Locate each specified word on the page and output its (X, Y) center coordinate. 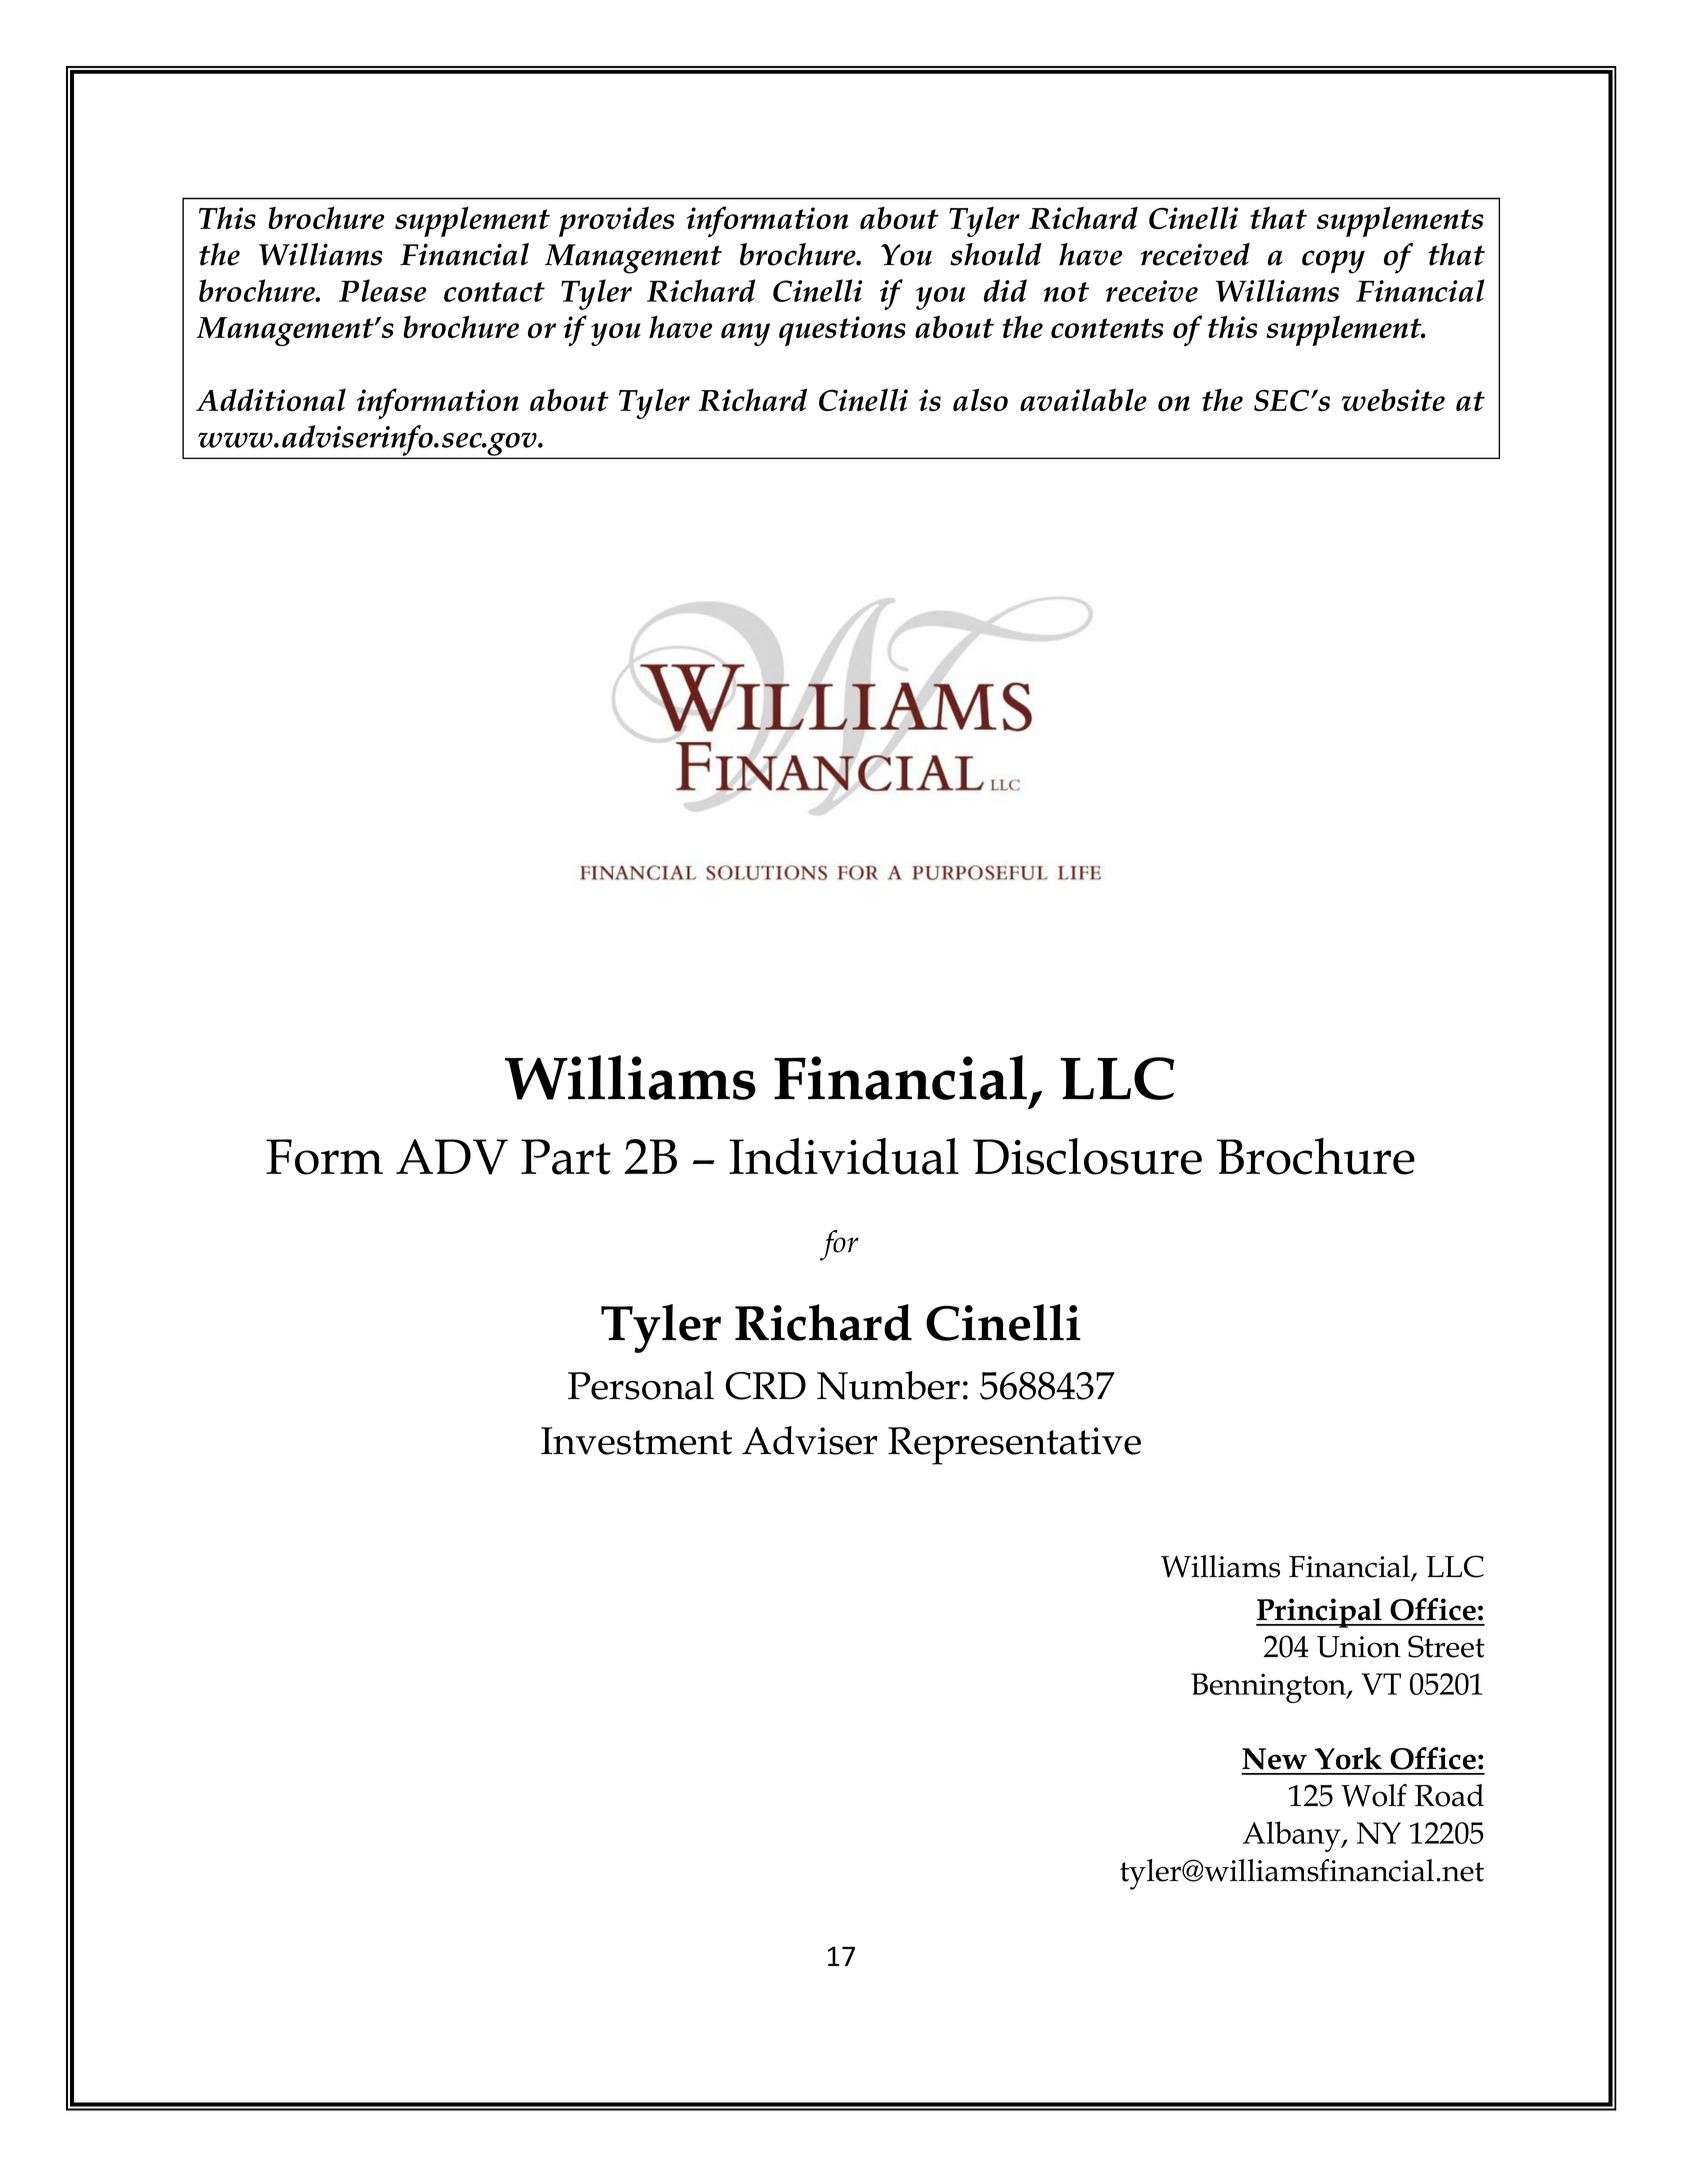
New (1274, 1759)
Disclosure (1087, 1156)
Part (566, 1157)
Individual (844, 1156)
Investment (636, 1441)
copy (1333, 262)
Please (382, 290)
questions (842, 331)
